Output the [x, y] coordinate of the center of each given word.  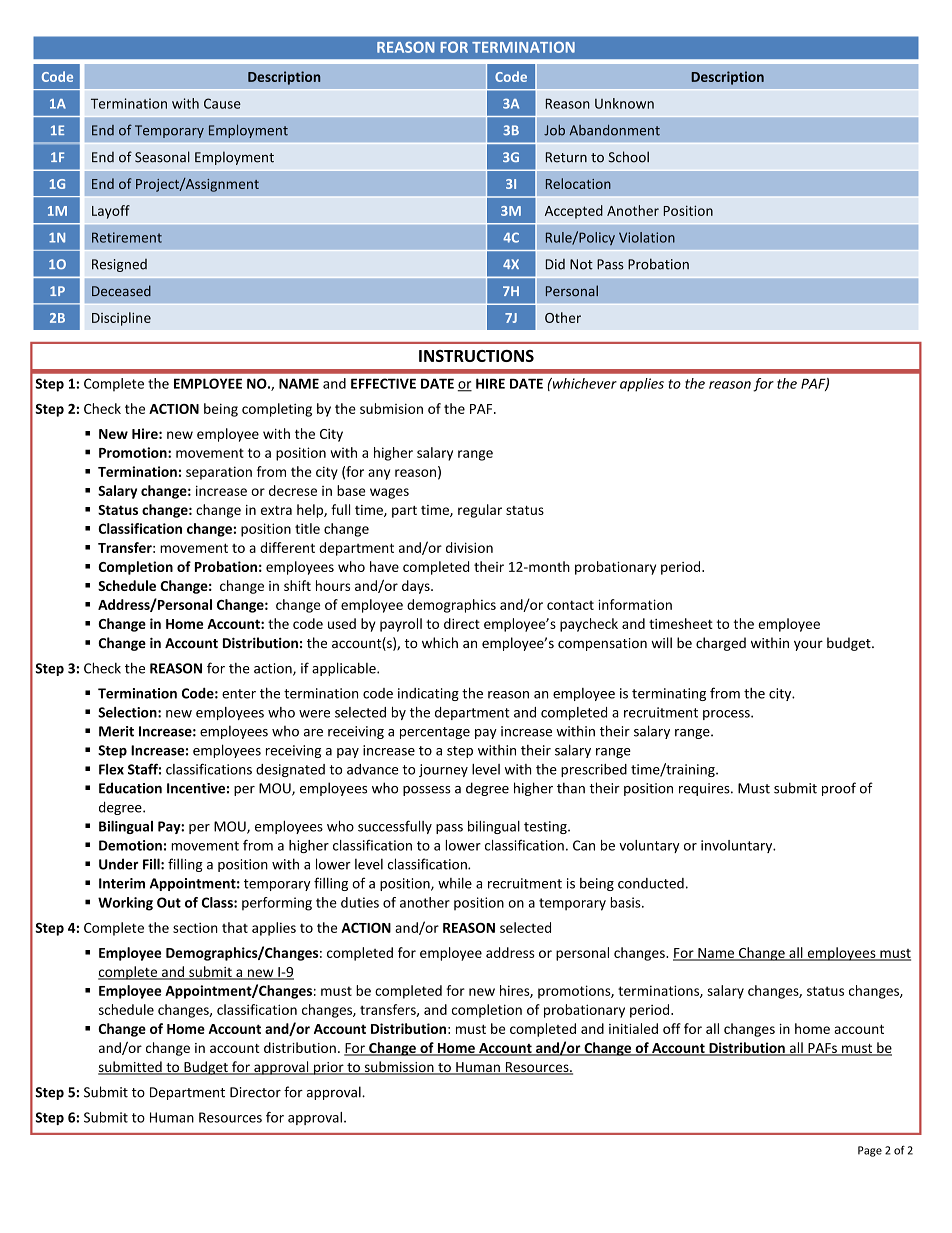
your [808, 645]
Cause [222, 103]
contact [570, 605]
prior [329, 1068]
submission [399, 1068]
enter [239, 694]
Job [554, 130]
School [629, 157]
